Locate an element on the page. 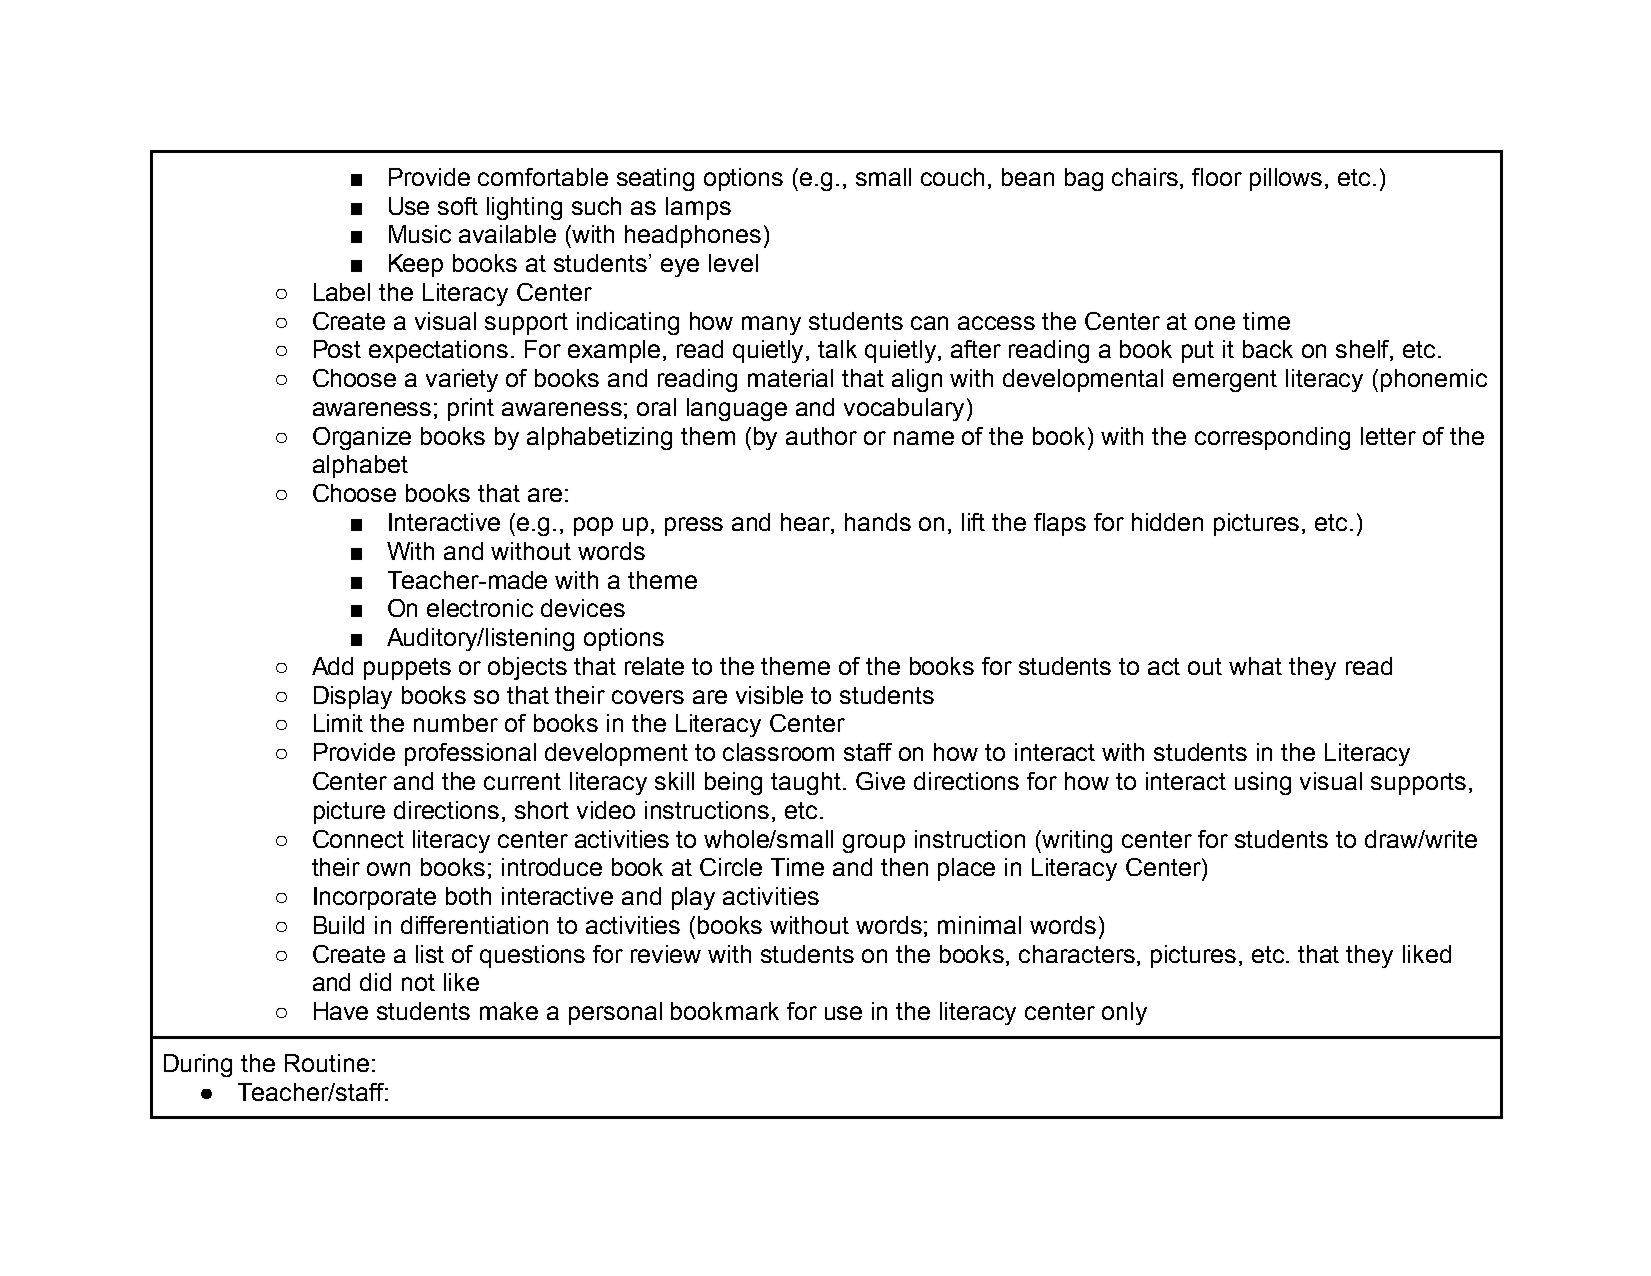 The height and width of the image is (1276, 1651). corresponding is located at coordinates (1272, 438).
